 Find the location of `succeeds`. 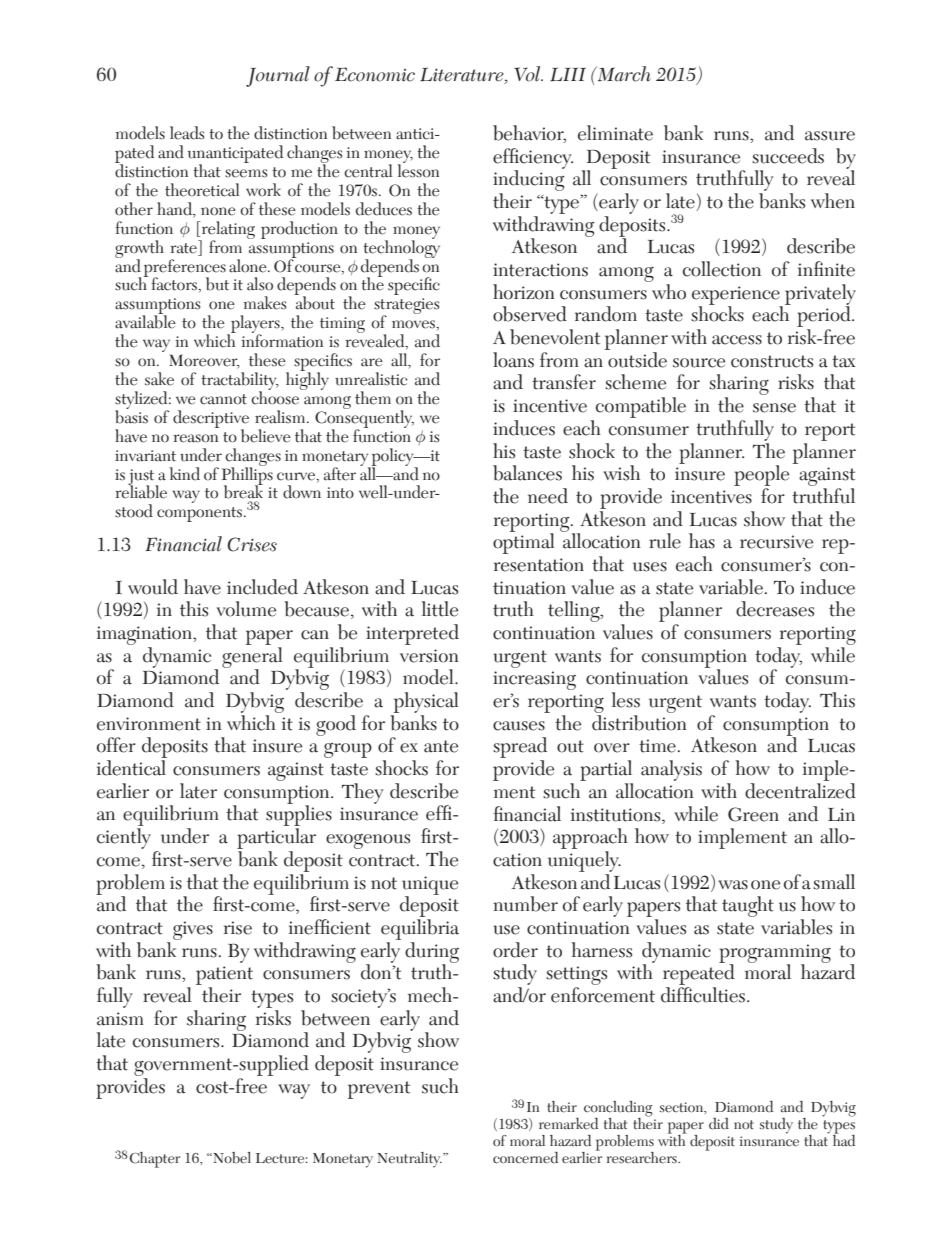

succeeds is located at coordinates (788, 156).
